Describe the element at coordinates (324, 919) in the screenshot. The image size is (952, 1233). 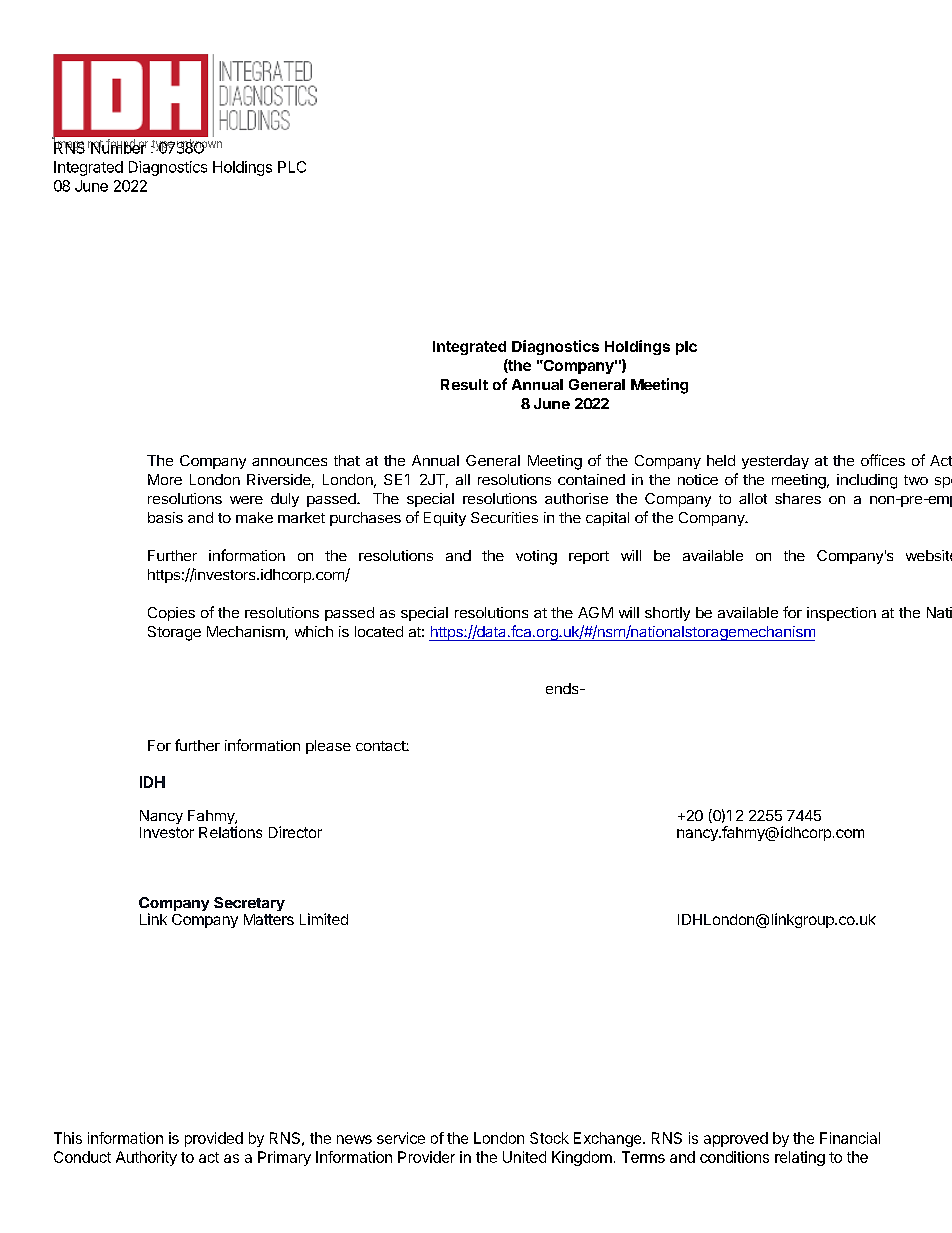
I see `Limited` at that location.
